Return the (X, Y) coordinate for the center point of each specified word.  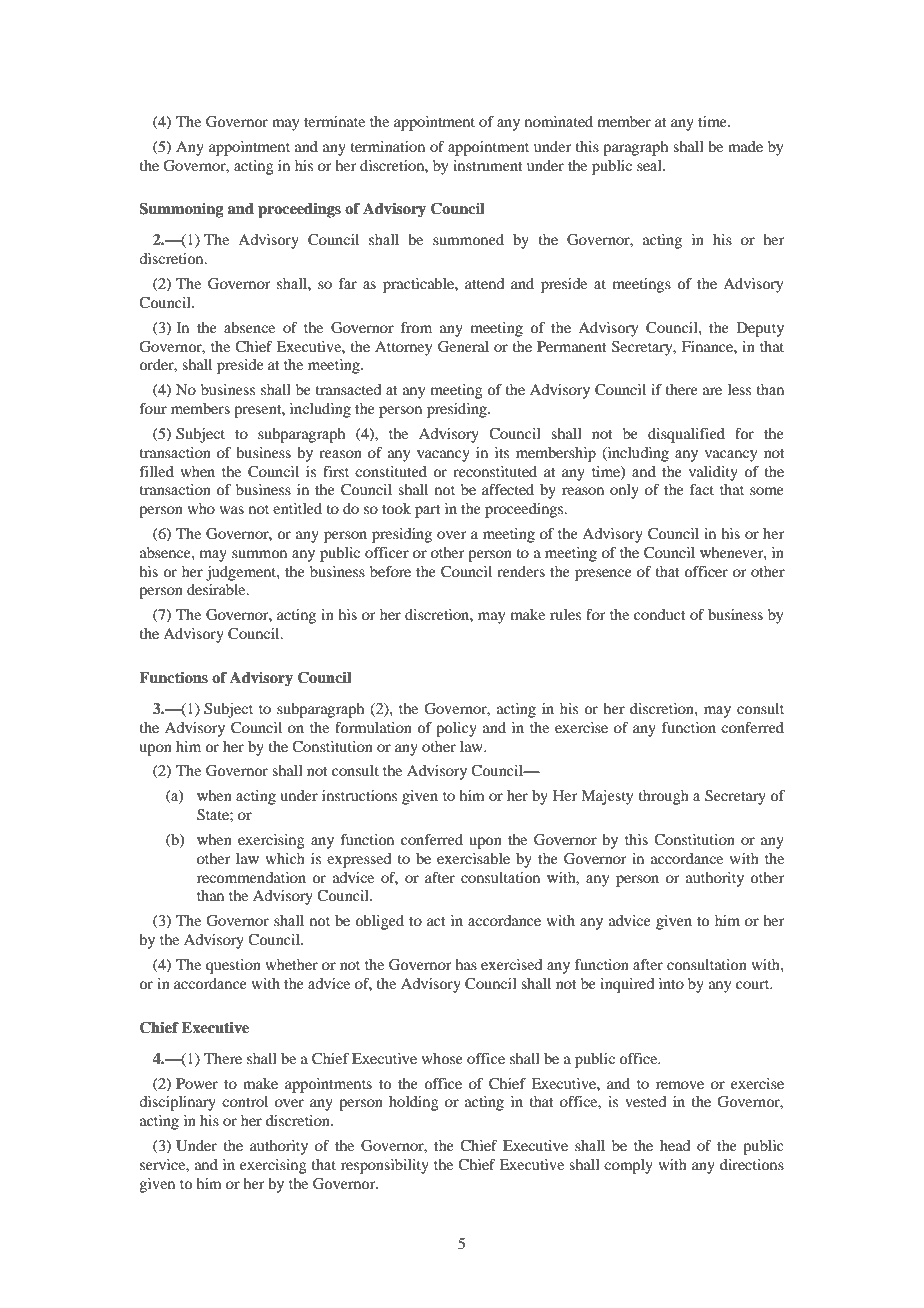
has (466, 964)
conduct (660, 614)
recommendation (251, 877)
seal (650, 165)
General (463, 347)
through (664, 797)
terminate (334, 121)
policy (456, 729)
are (712, 391)
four (153, 408)
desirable (217, 589)
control (245, 1101)
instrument (488, 165)
